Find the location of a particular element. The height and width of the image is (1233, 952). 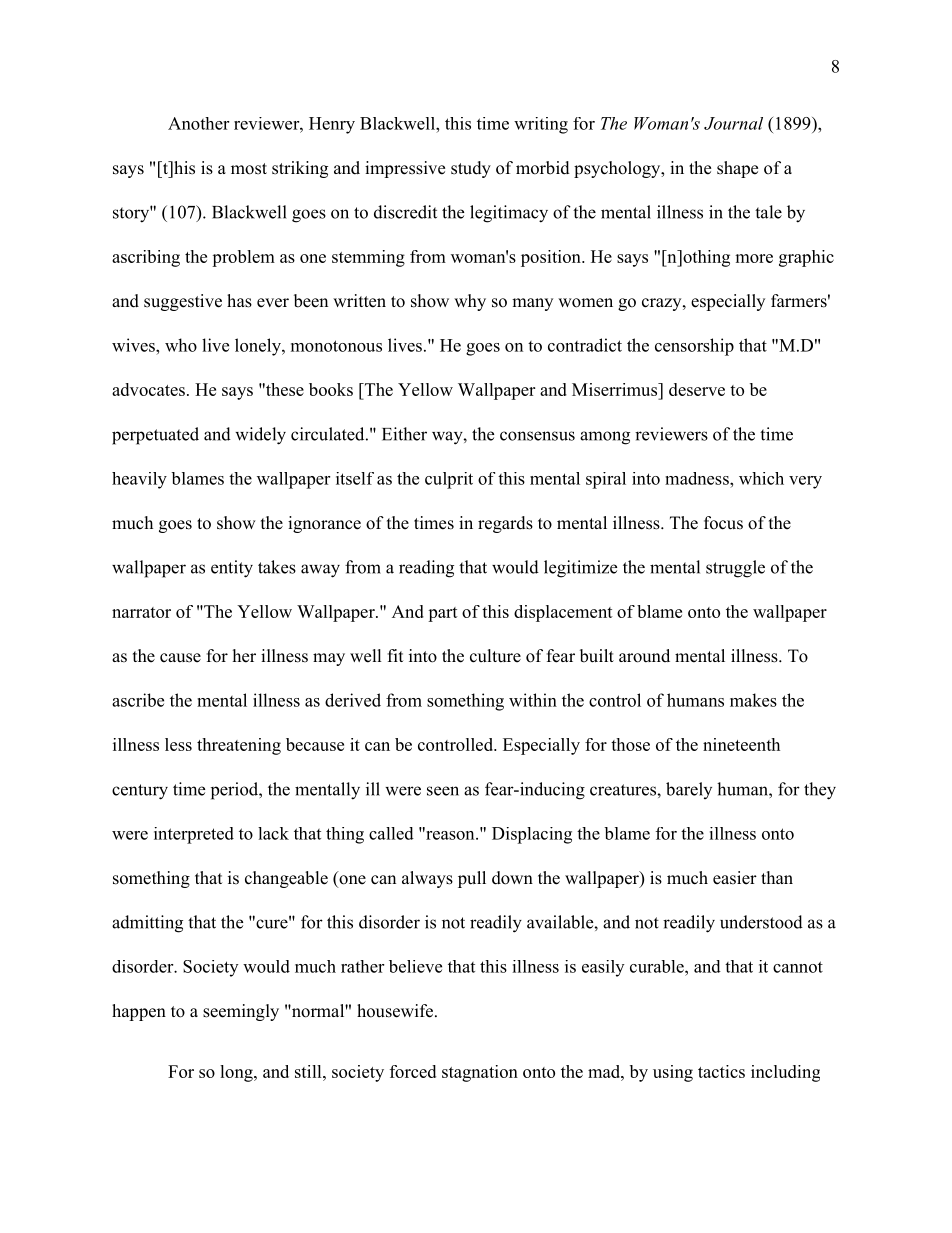

widely is located at coordinates (260, 436).
